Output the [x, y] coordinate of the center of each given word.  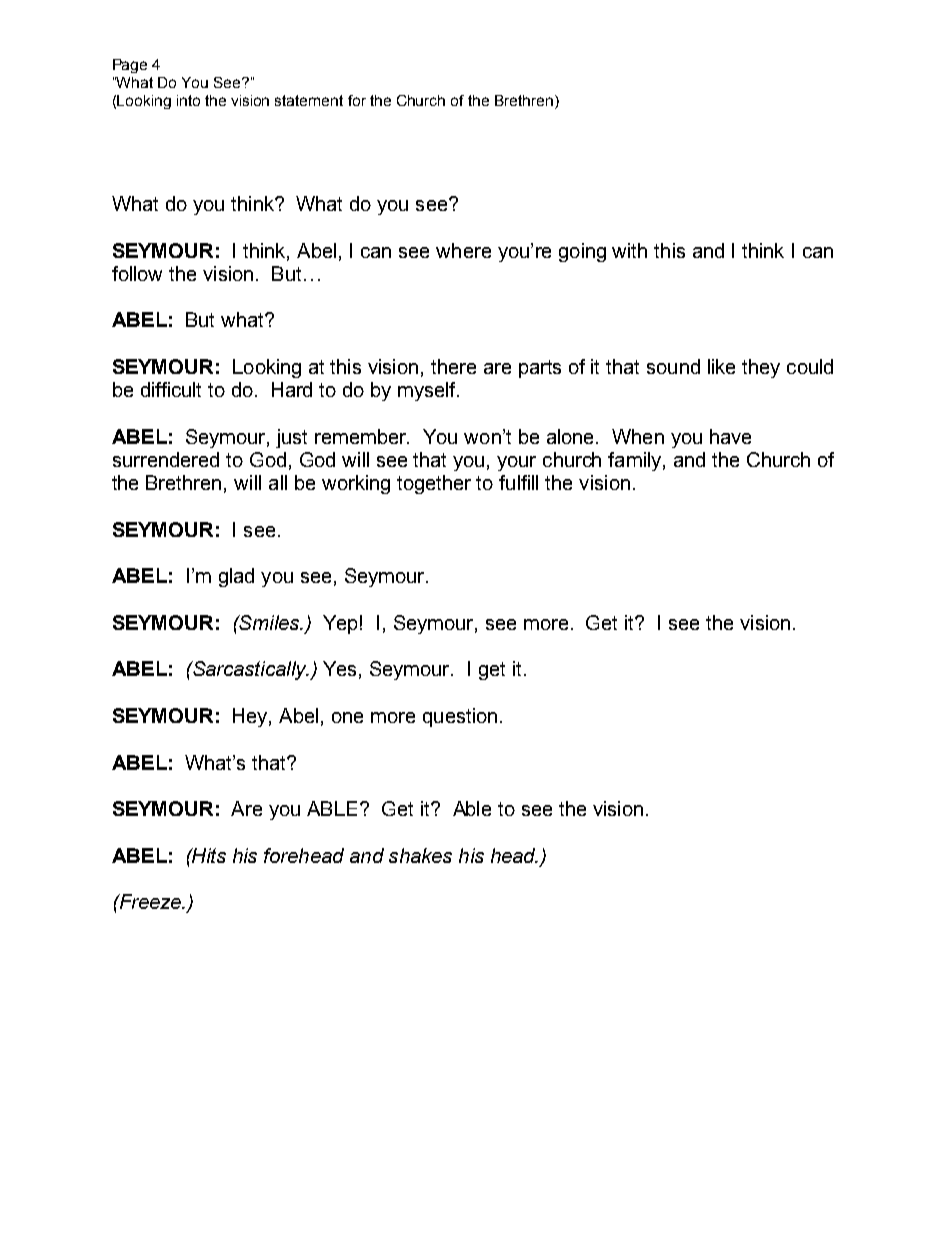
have [730, 436]
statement [309, 100]
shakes [420, 855]
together [434, 484]
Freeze [150, 901]
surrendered [166, 459]
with [629, 250]
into [188, 100]
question [460, 717]
